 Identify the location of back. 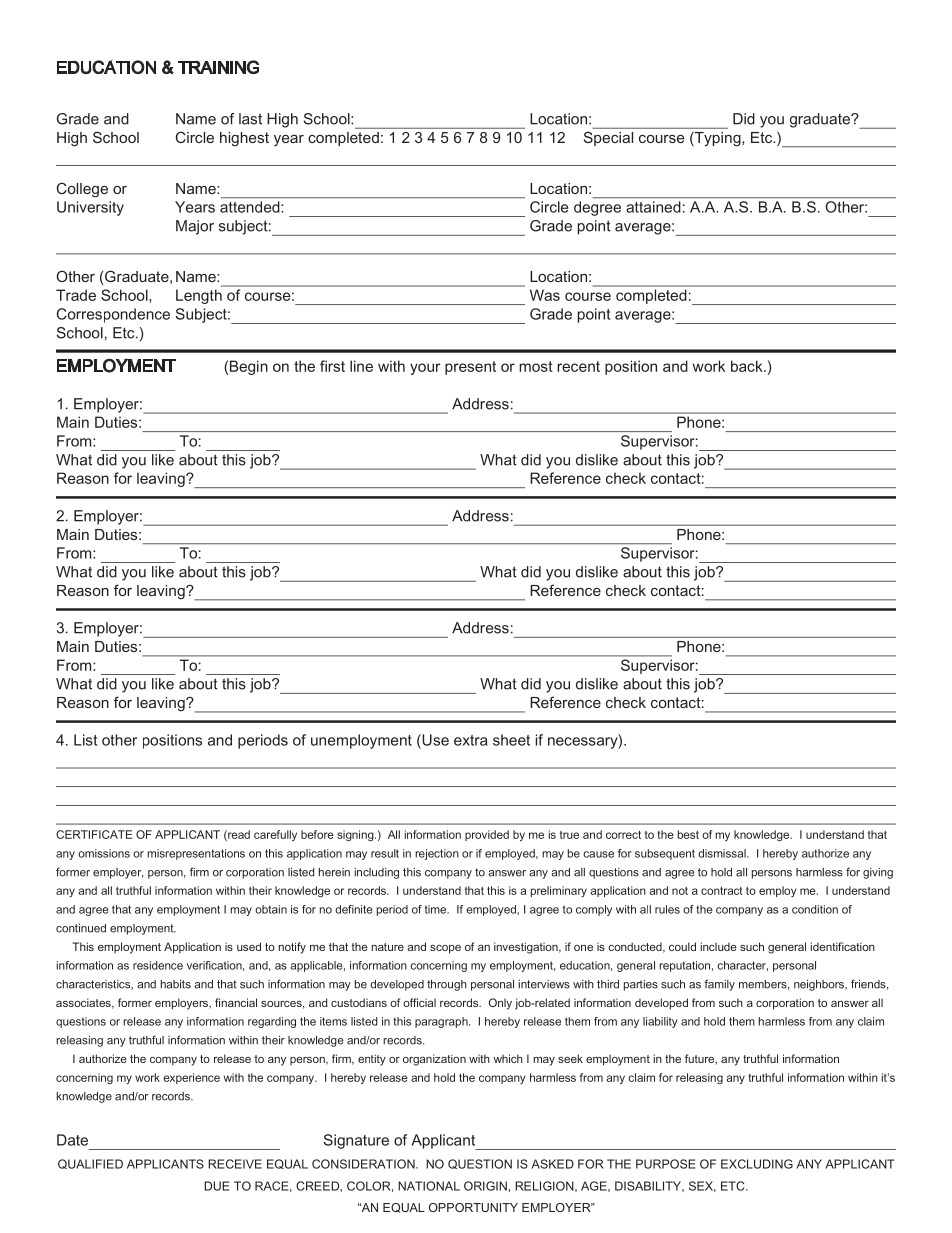
(748, 366).
